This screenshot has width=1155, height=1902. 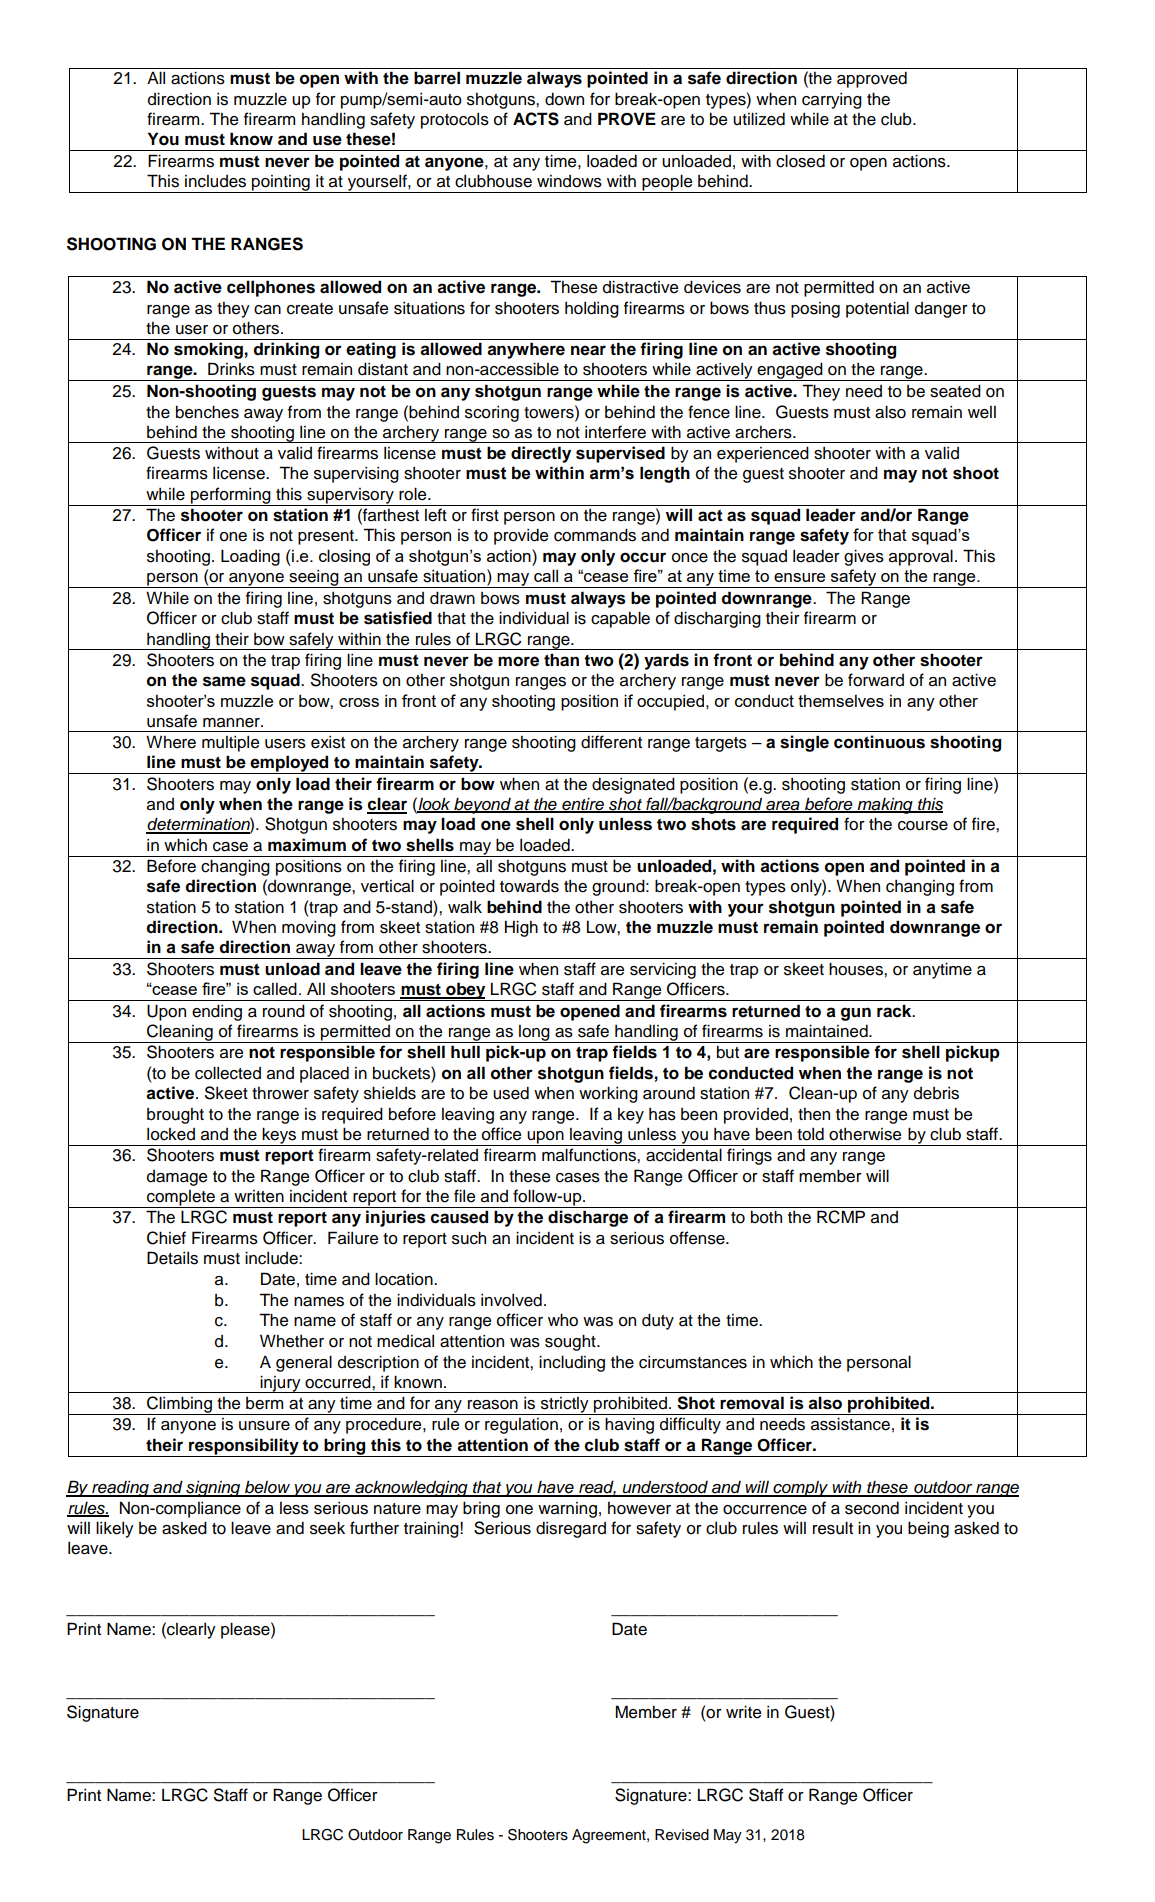 What do you see at coordinates (743, 1712) in the screenshot?
I see `write` at bounding box center [743, 1712].
